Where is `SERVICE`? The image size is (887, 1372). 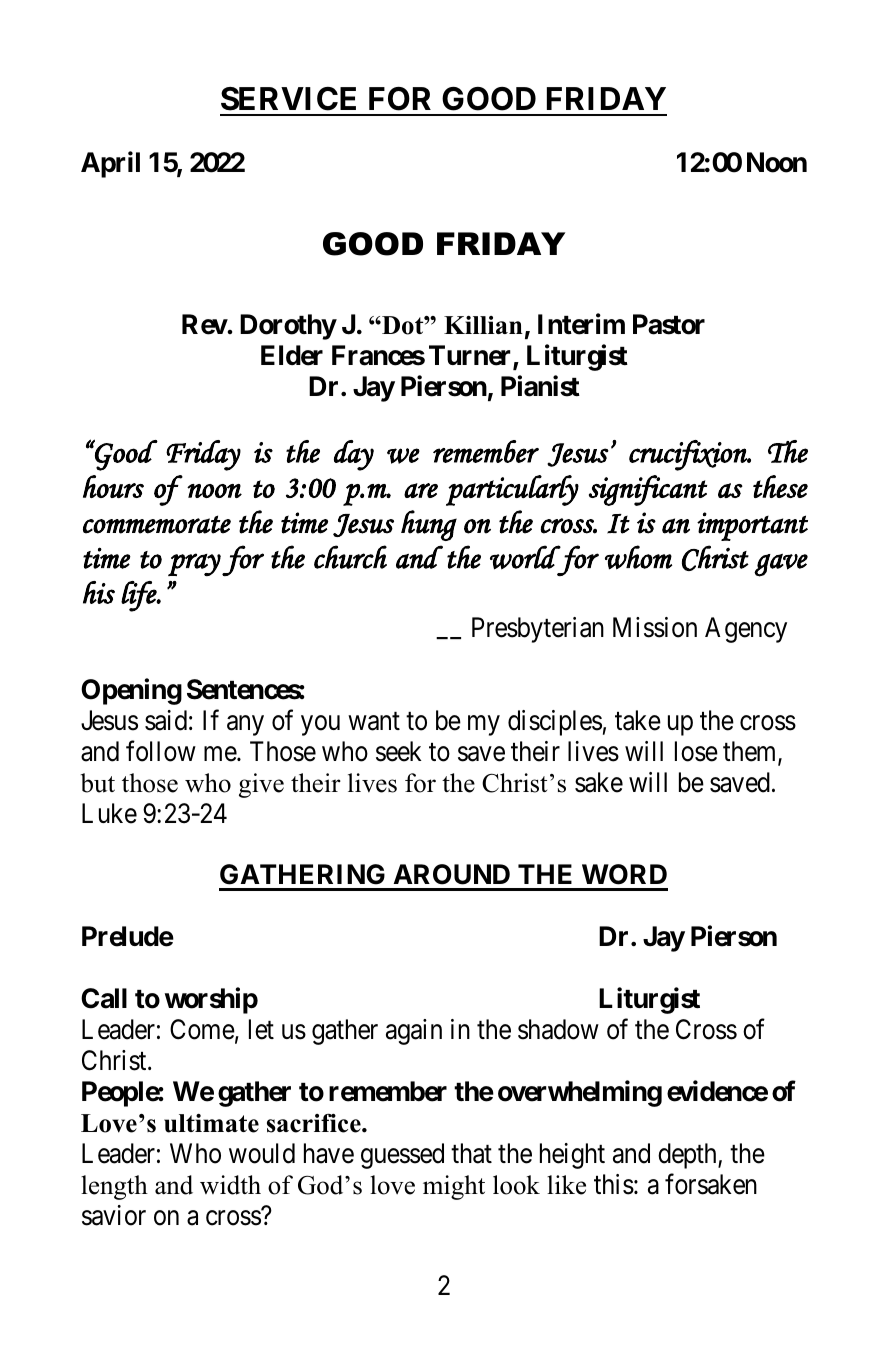 SERVICE is located at coordinates (288, 99).
